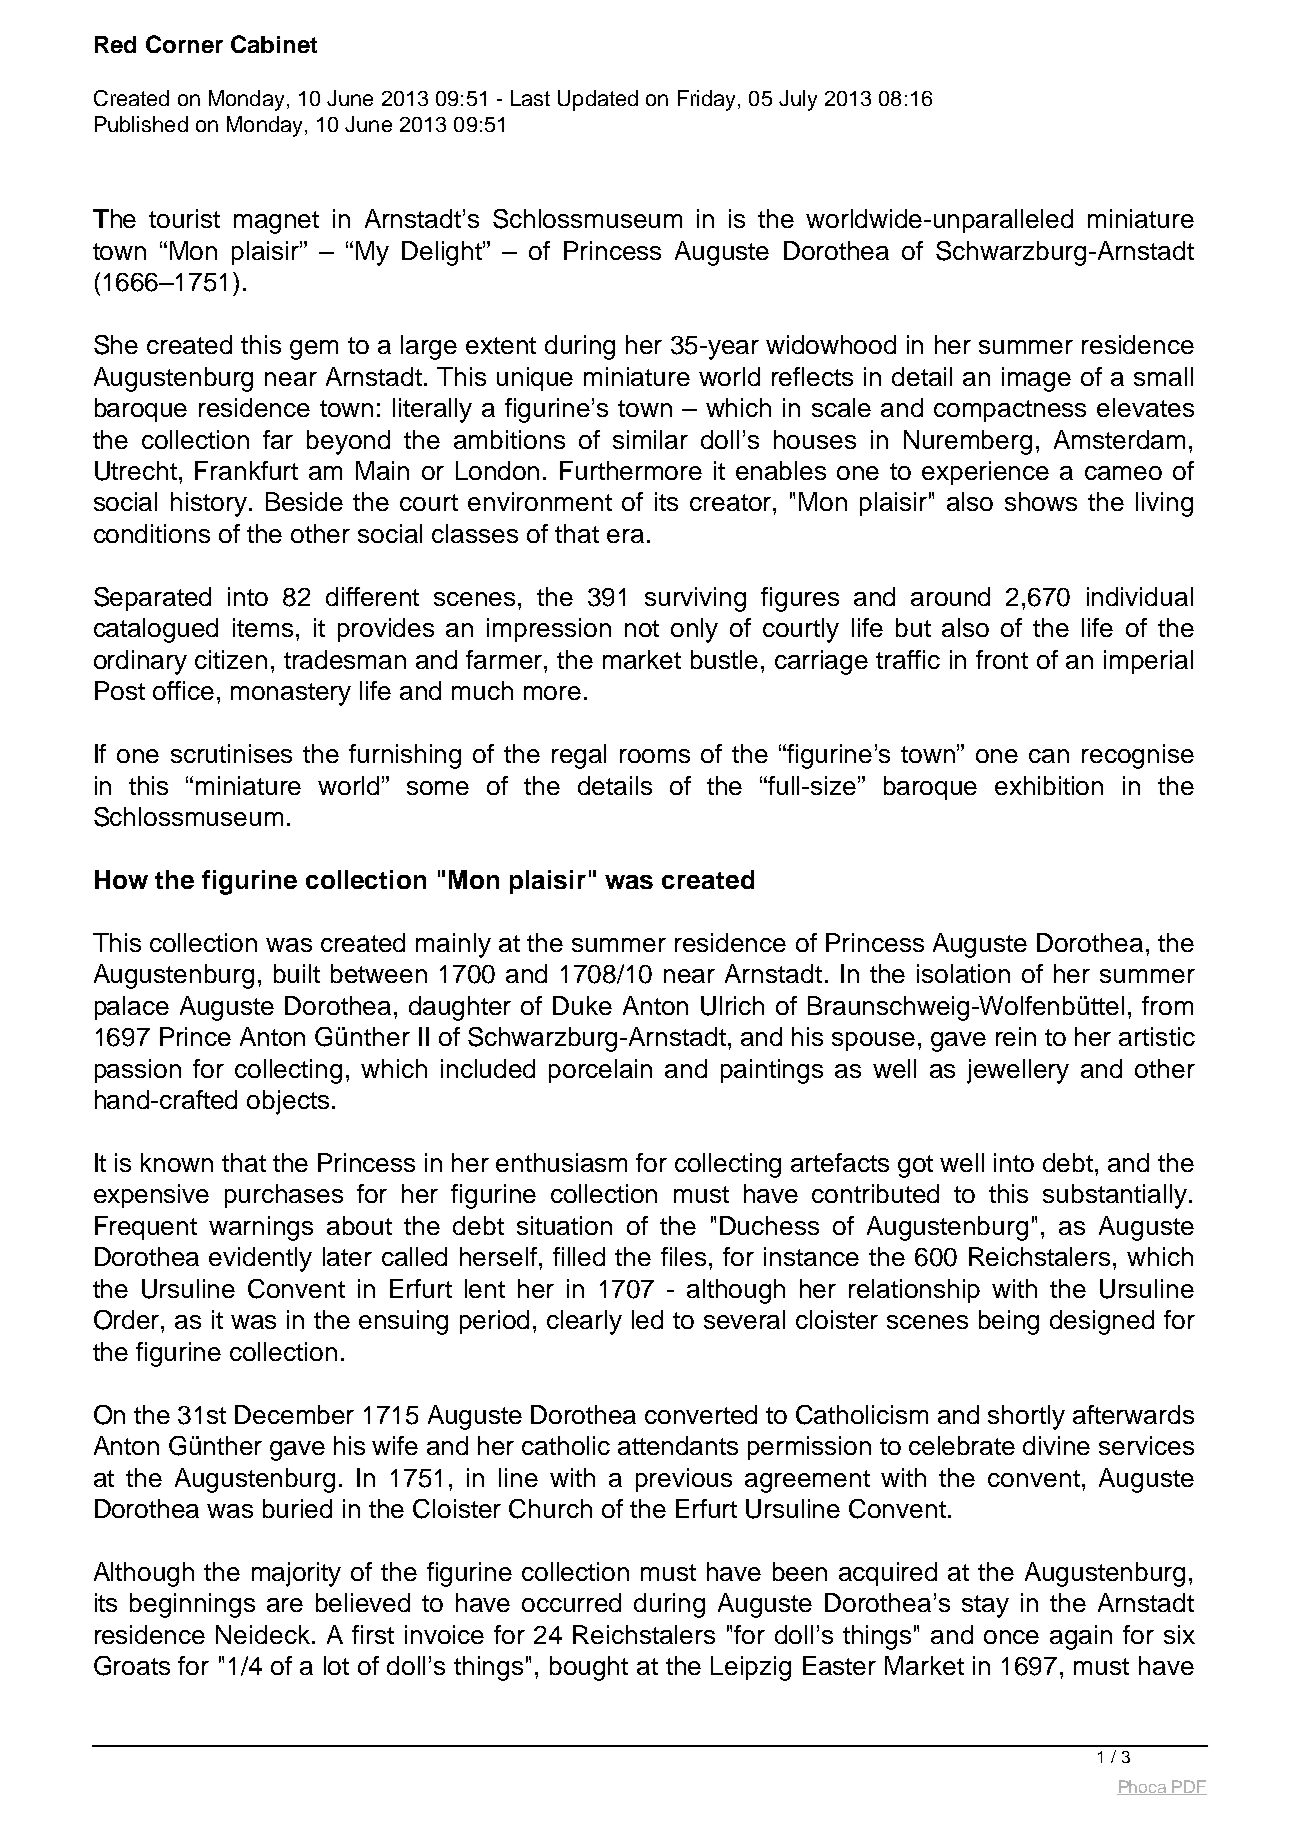 Image resolution: width=1300 pixels, height=1839 pixels. I want to click on Corner, so click(184, 44).
